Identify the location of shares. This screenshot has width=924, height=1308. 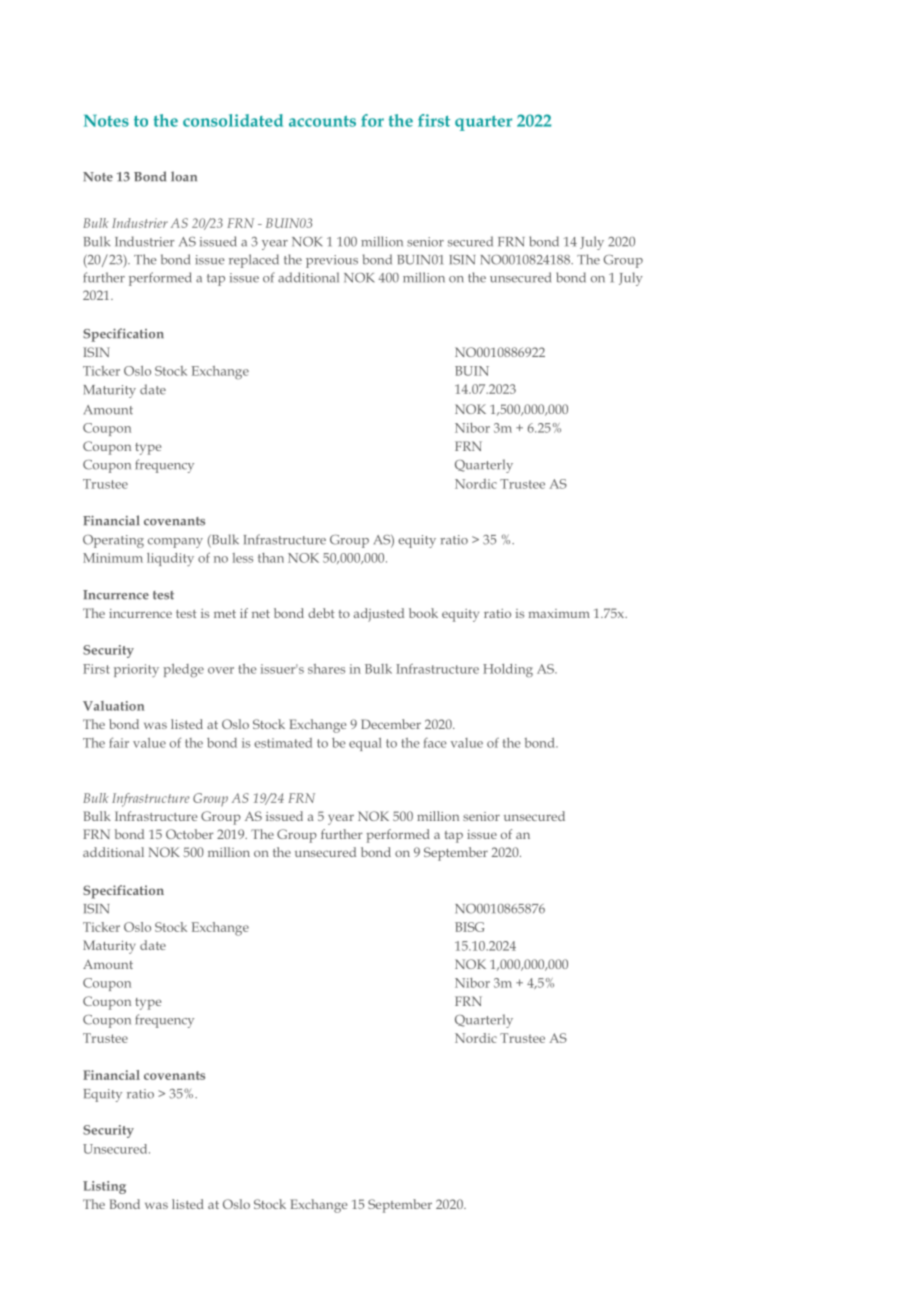
(326, 669).
